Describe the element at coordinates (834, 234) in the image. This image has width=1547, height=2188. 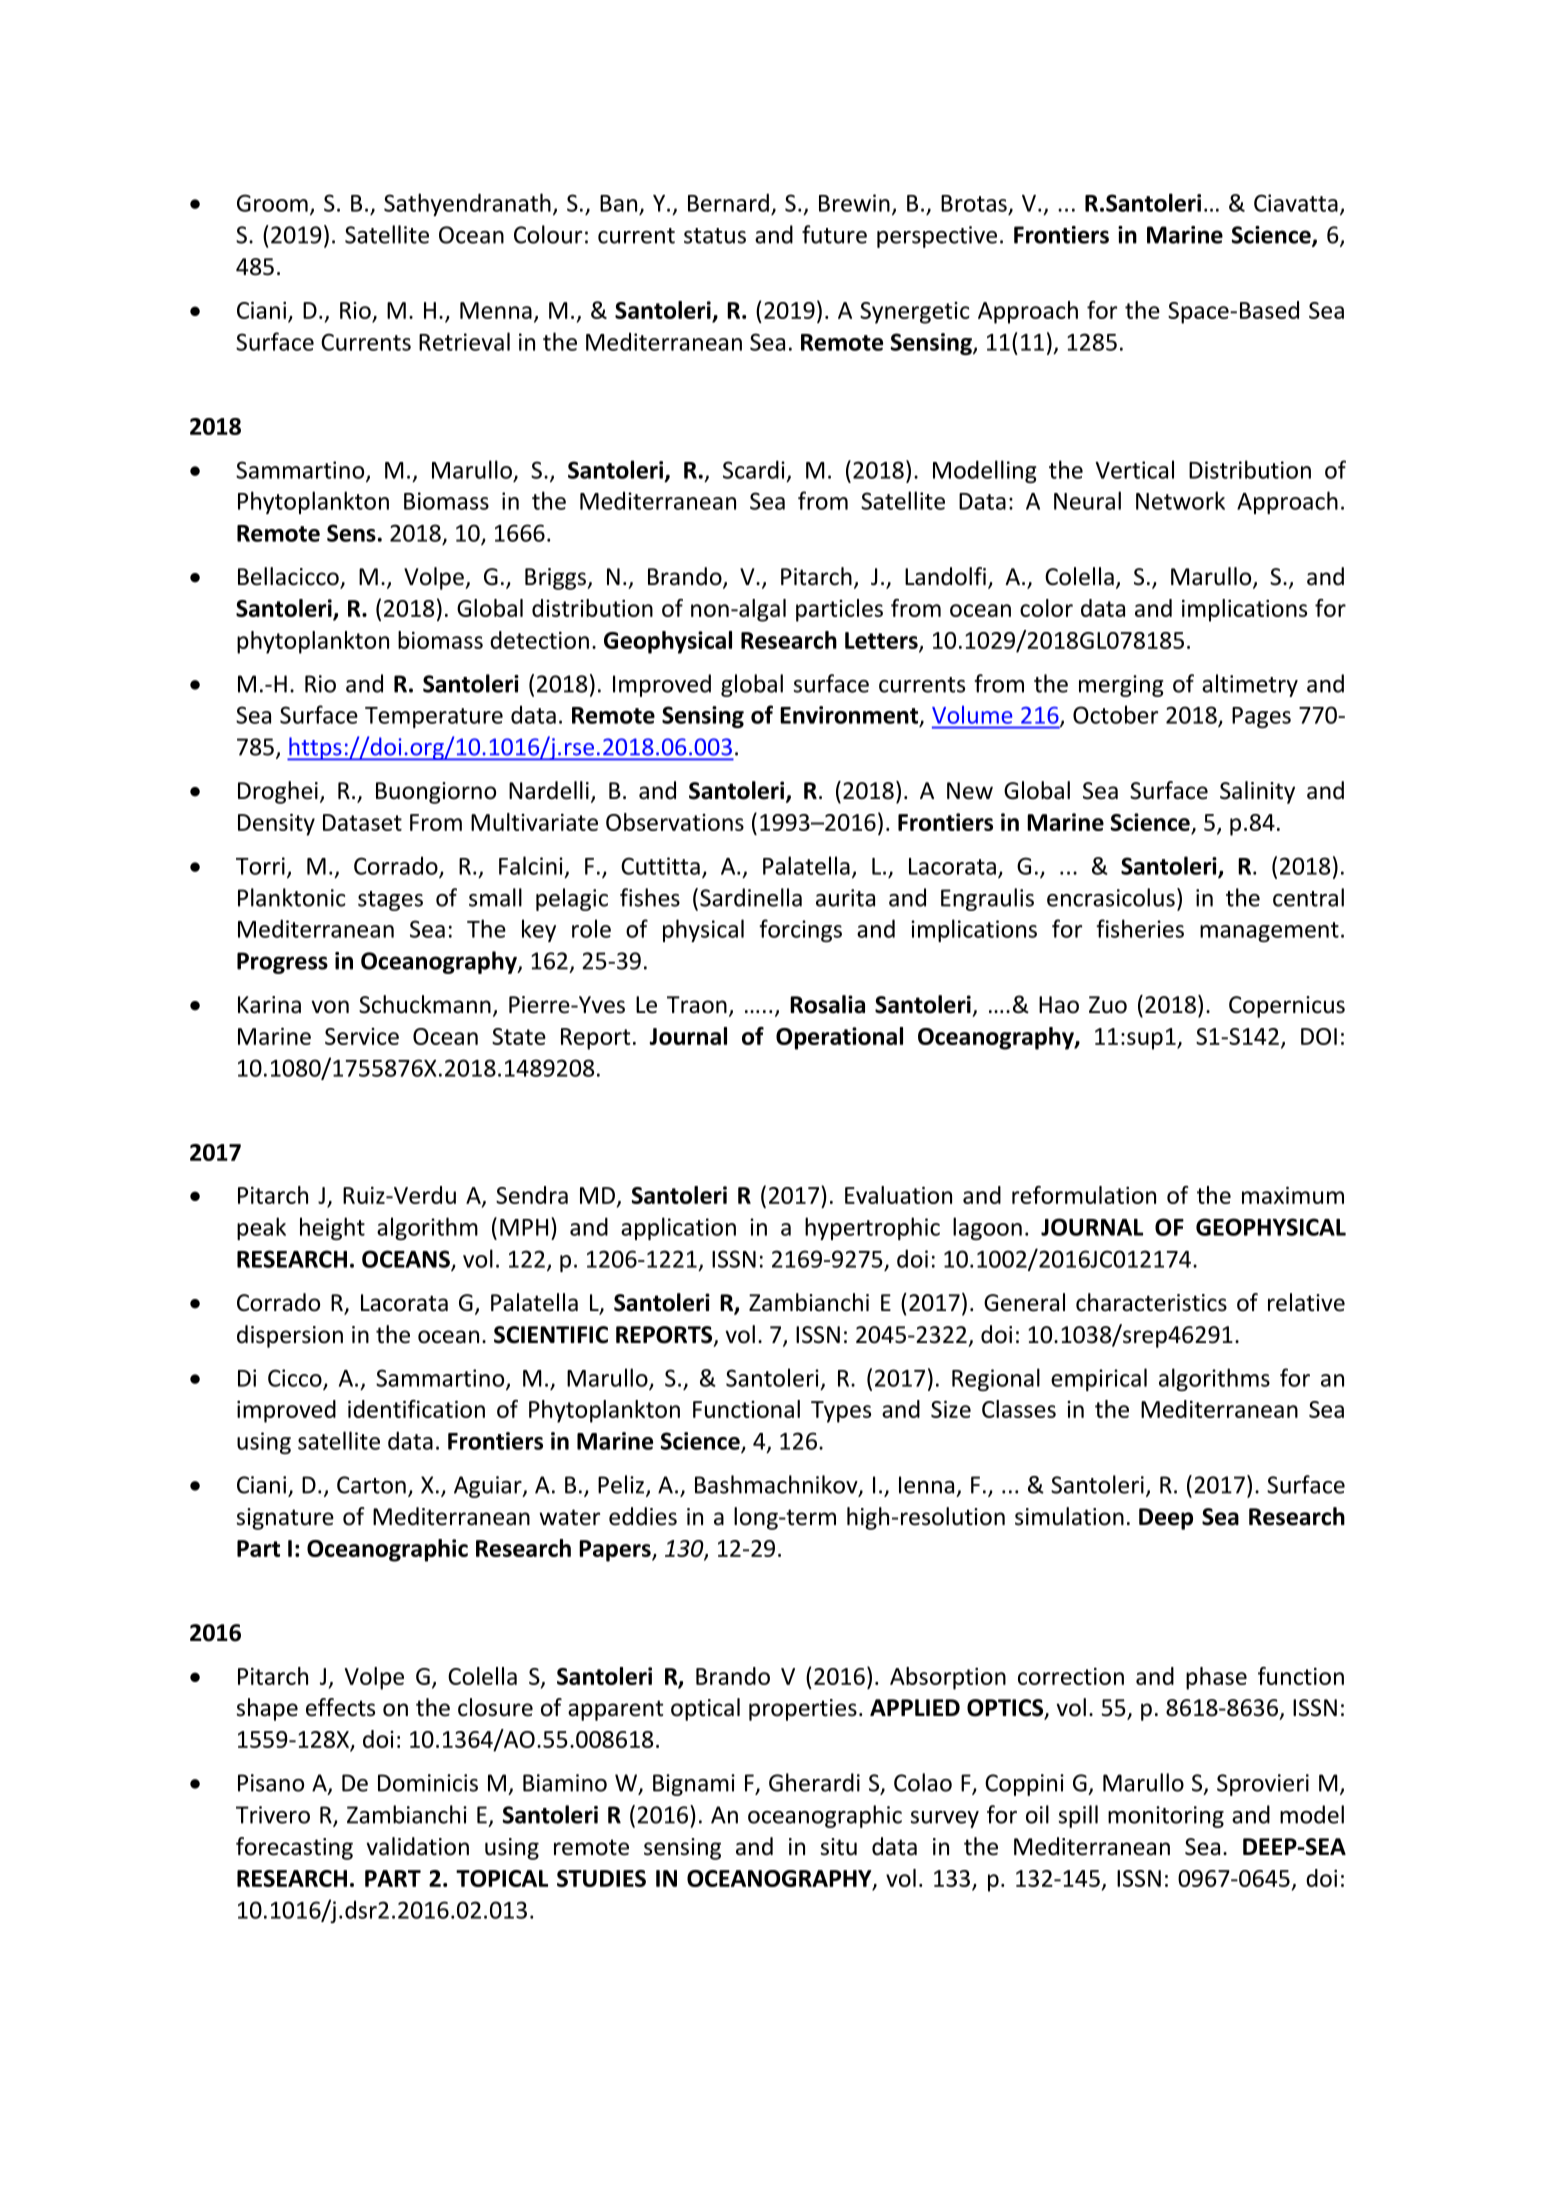
I see `future` at that location.
